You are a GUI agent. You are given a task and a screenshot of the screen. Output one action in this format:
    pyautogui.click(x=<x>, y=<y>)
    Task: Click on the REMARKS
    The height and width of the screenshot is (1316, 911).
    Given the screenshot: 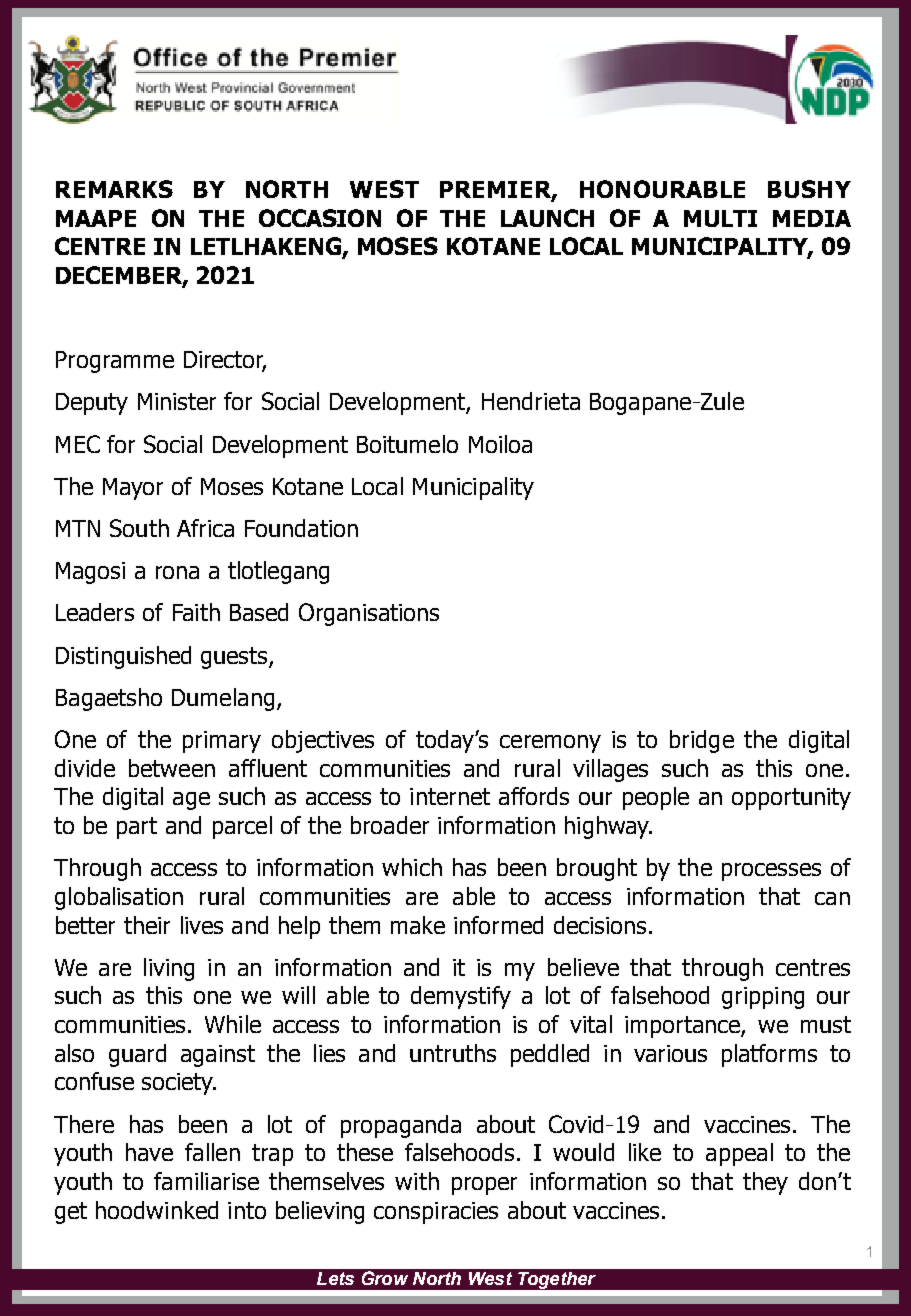 What is the action you would take?
    pyautogui.click(x=114, y=189)
